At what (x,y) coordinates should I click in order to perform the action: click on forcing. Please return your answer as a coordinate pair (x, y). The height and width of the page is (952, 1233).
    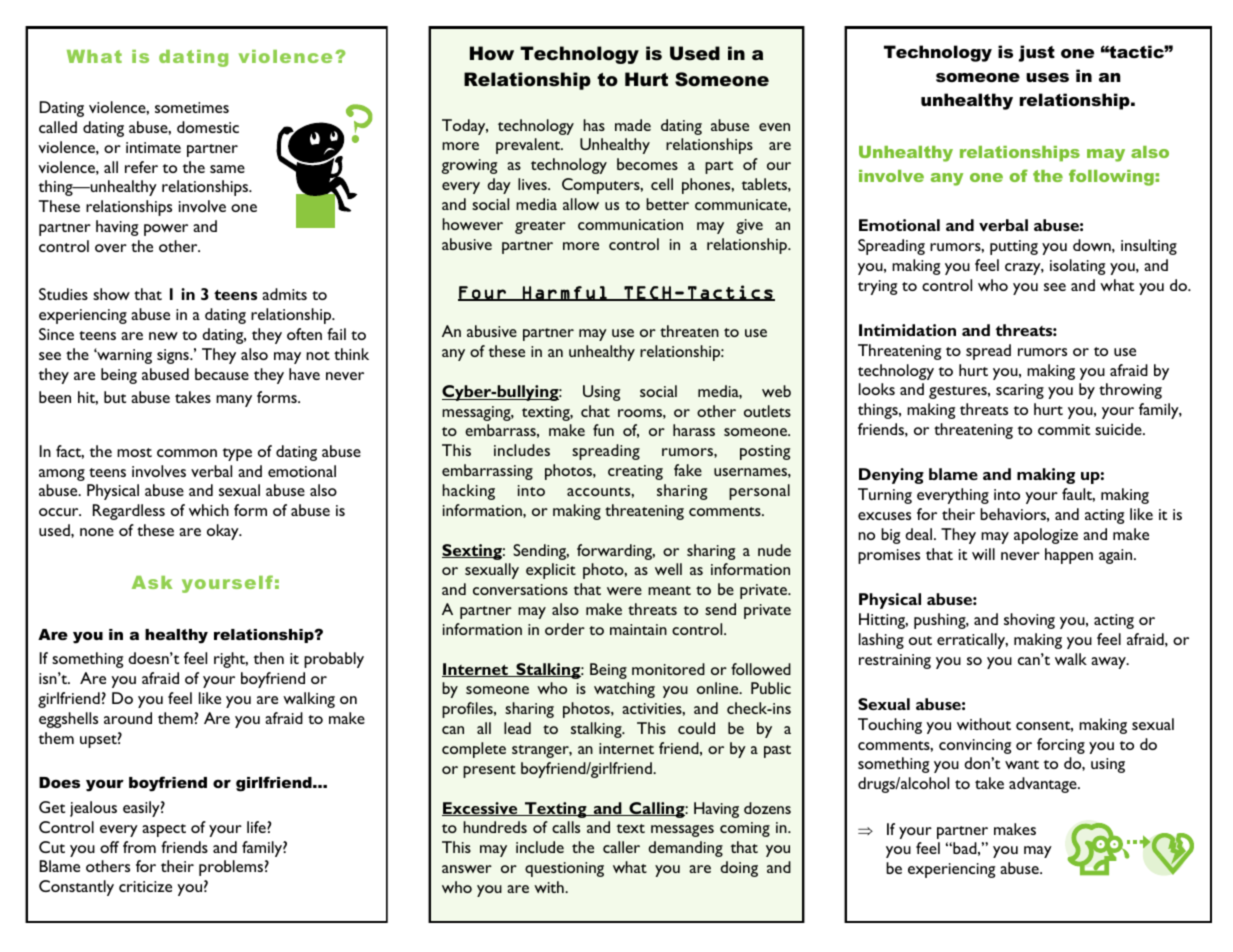
    Looking at the image, I should click on (1061, 746).
